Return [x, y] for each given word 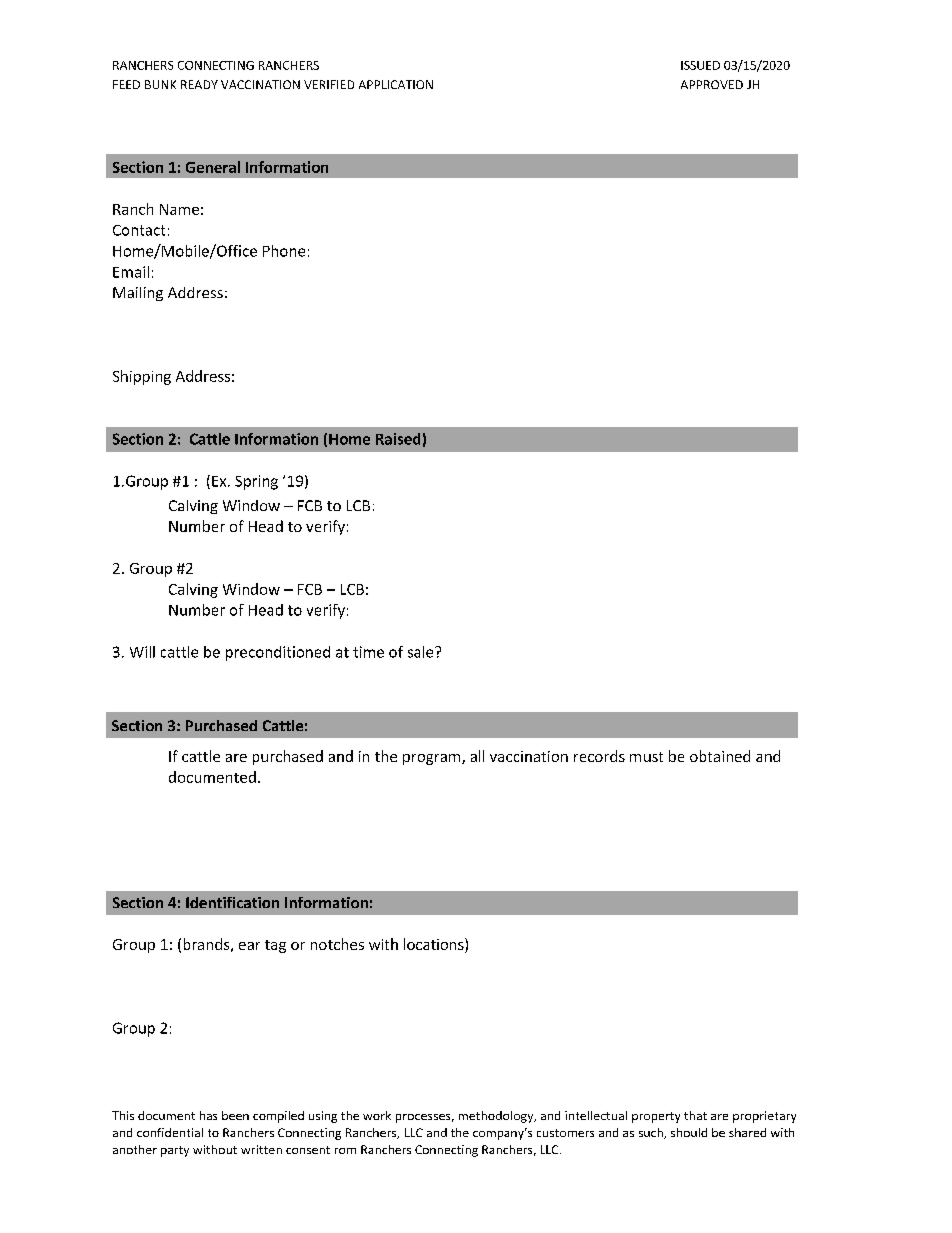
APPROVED [712, 84]
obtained [720, 756]
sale [422, 652]
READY [199, 84]
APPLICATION [396, 84]
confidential [170, 1132]
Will [142, 652]
